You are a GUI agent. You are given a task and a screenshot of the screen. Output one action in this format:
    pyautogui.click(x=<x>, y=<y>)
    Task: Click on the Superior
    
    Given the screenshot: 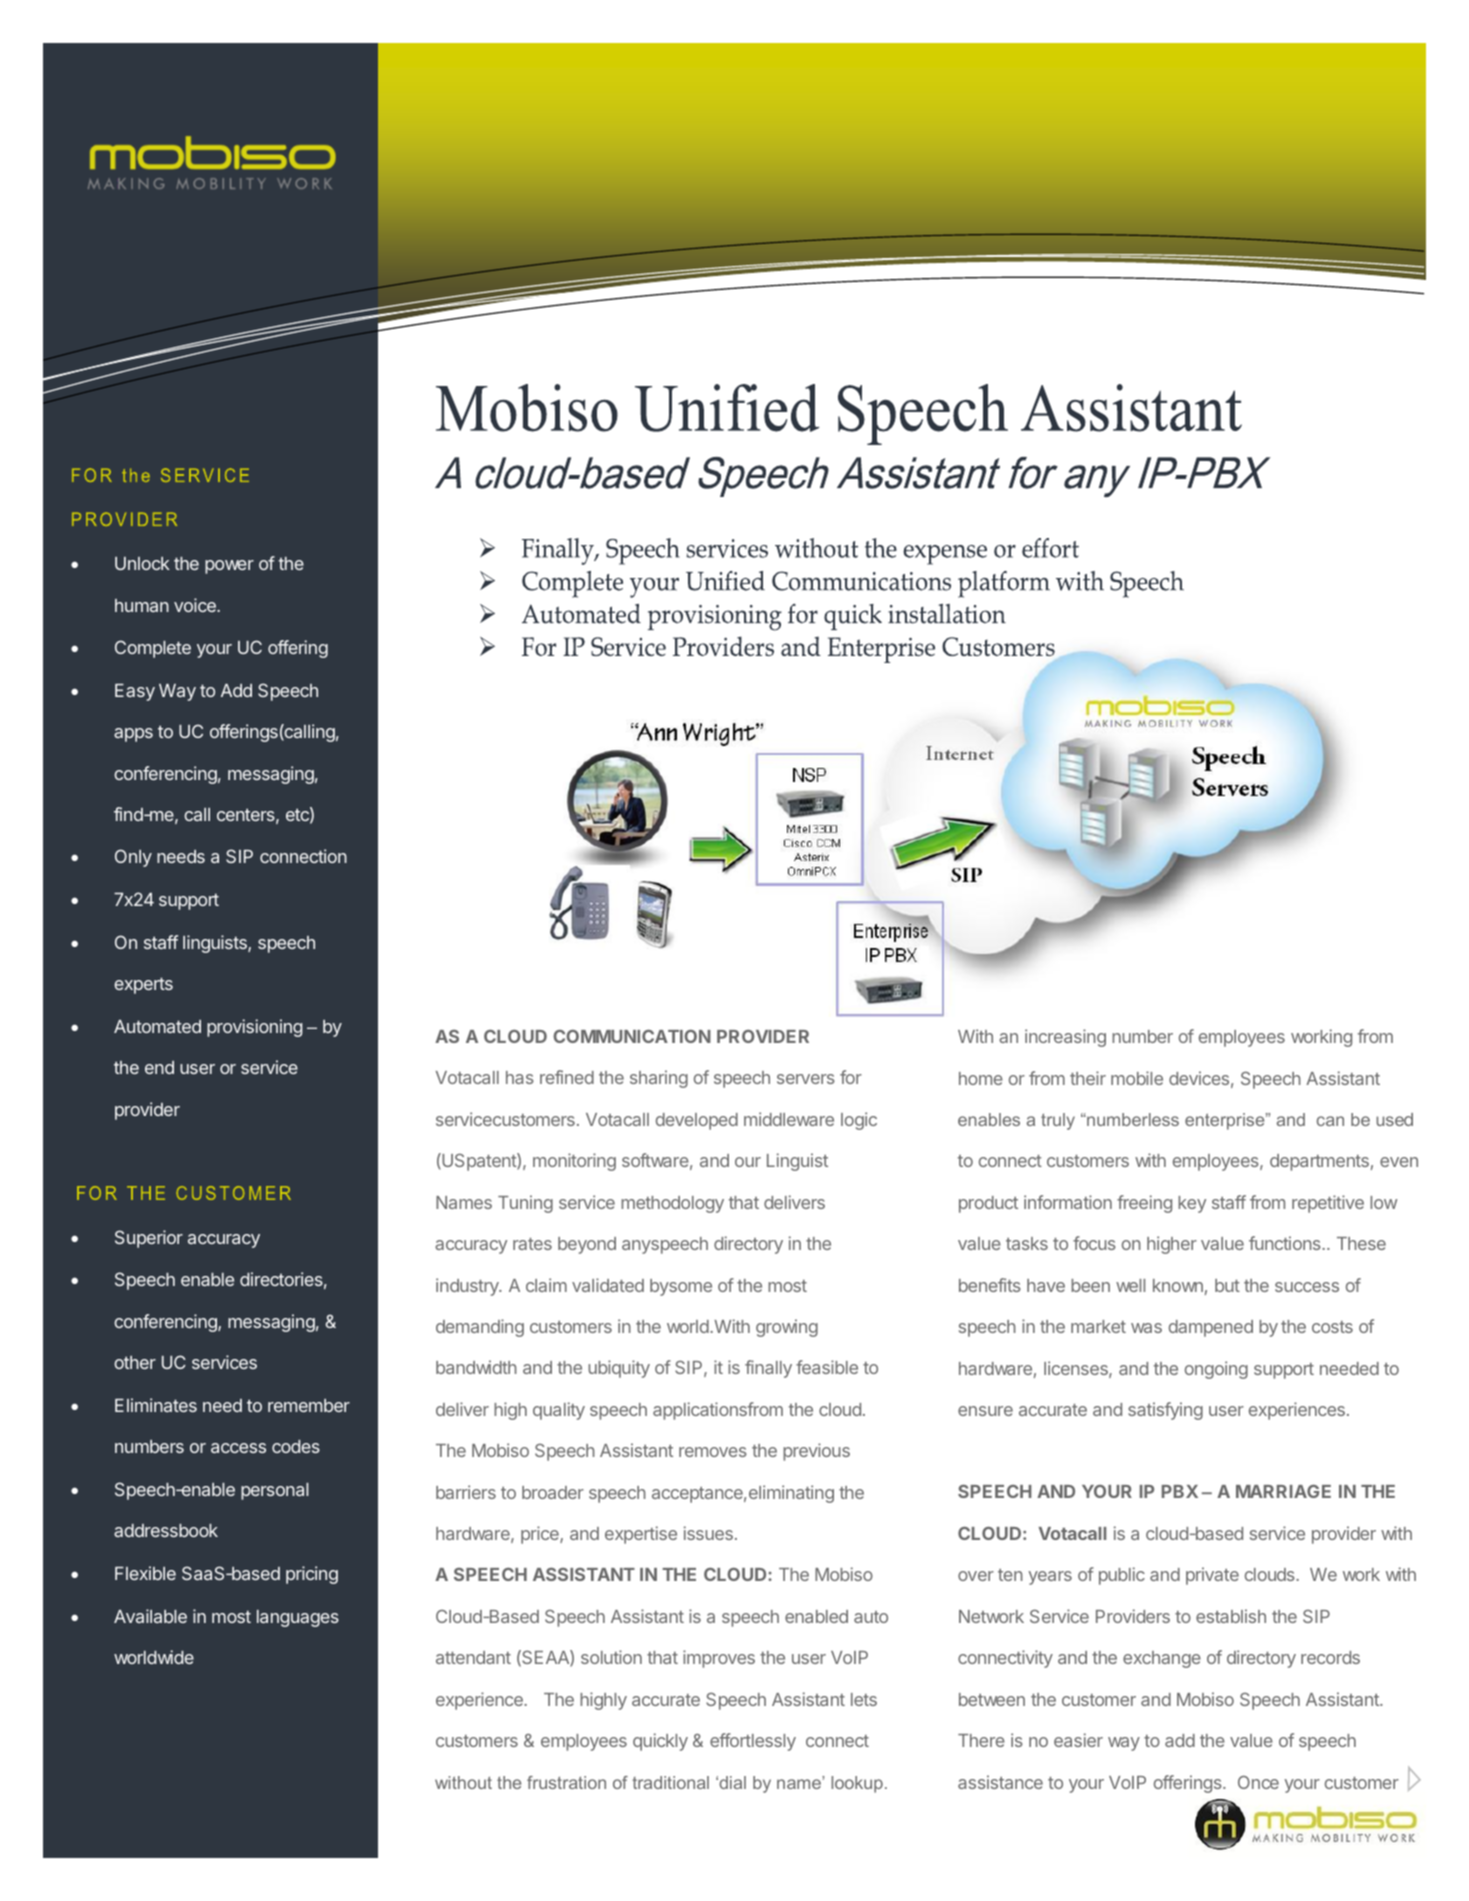 What is the action you would take?
    pyautogui.click(x=149, y=1239)
